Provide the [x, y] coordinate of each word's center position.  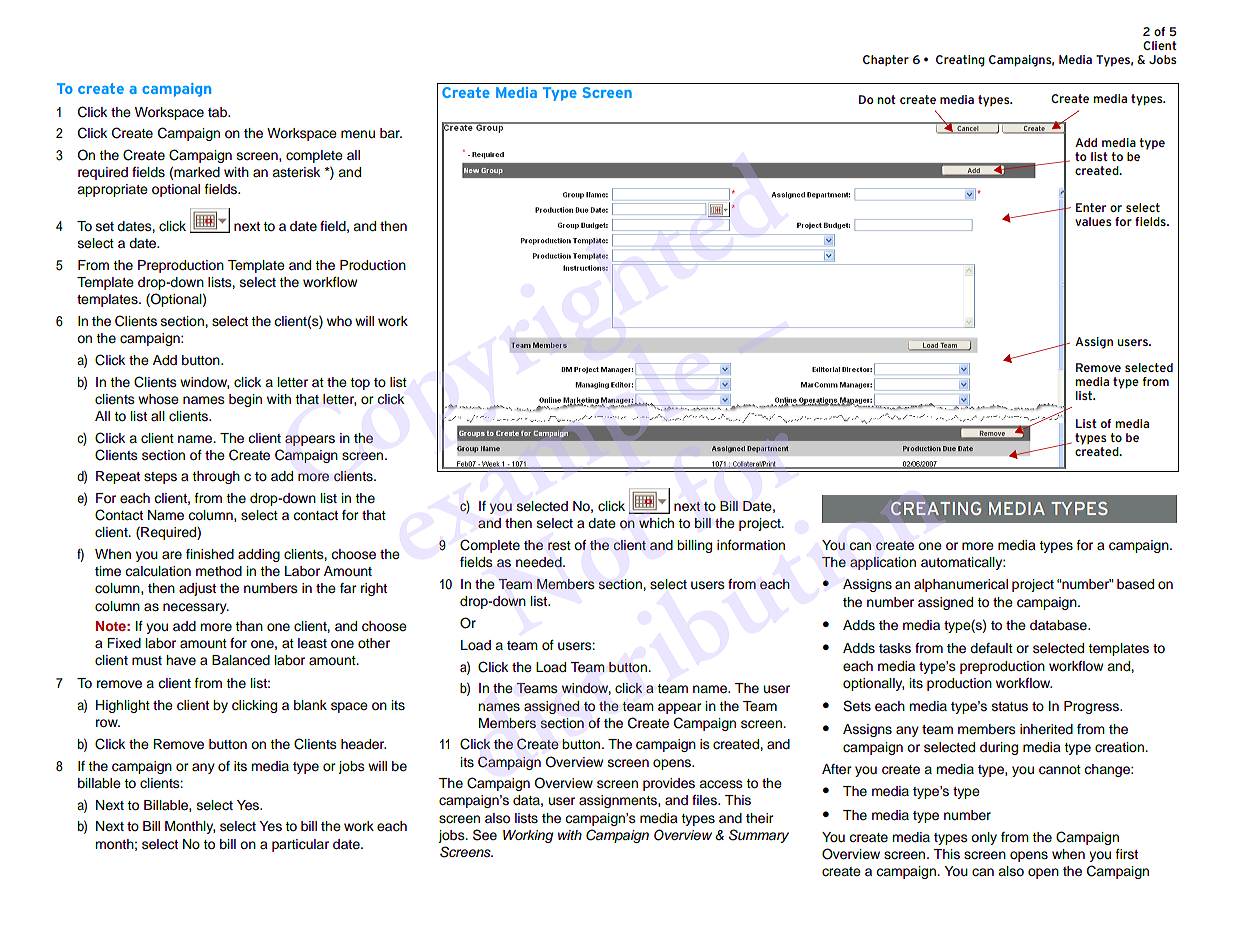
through [216, 477]
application [883, 563]
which [656, 523]
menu [358, 134]
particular [300, 845]
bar [391, 133]
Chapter [886, 60]
